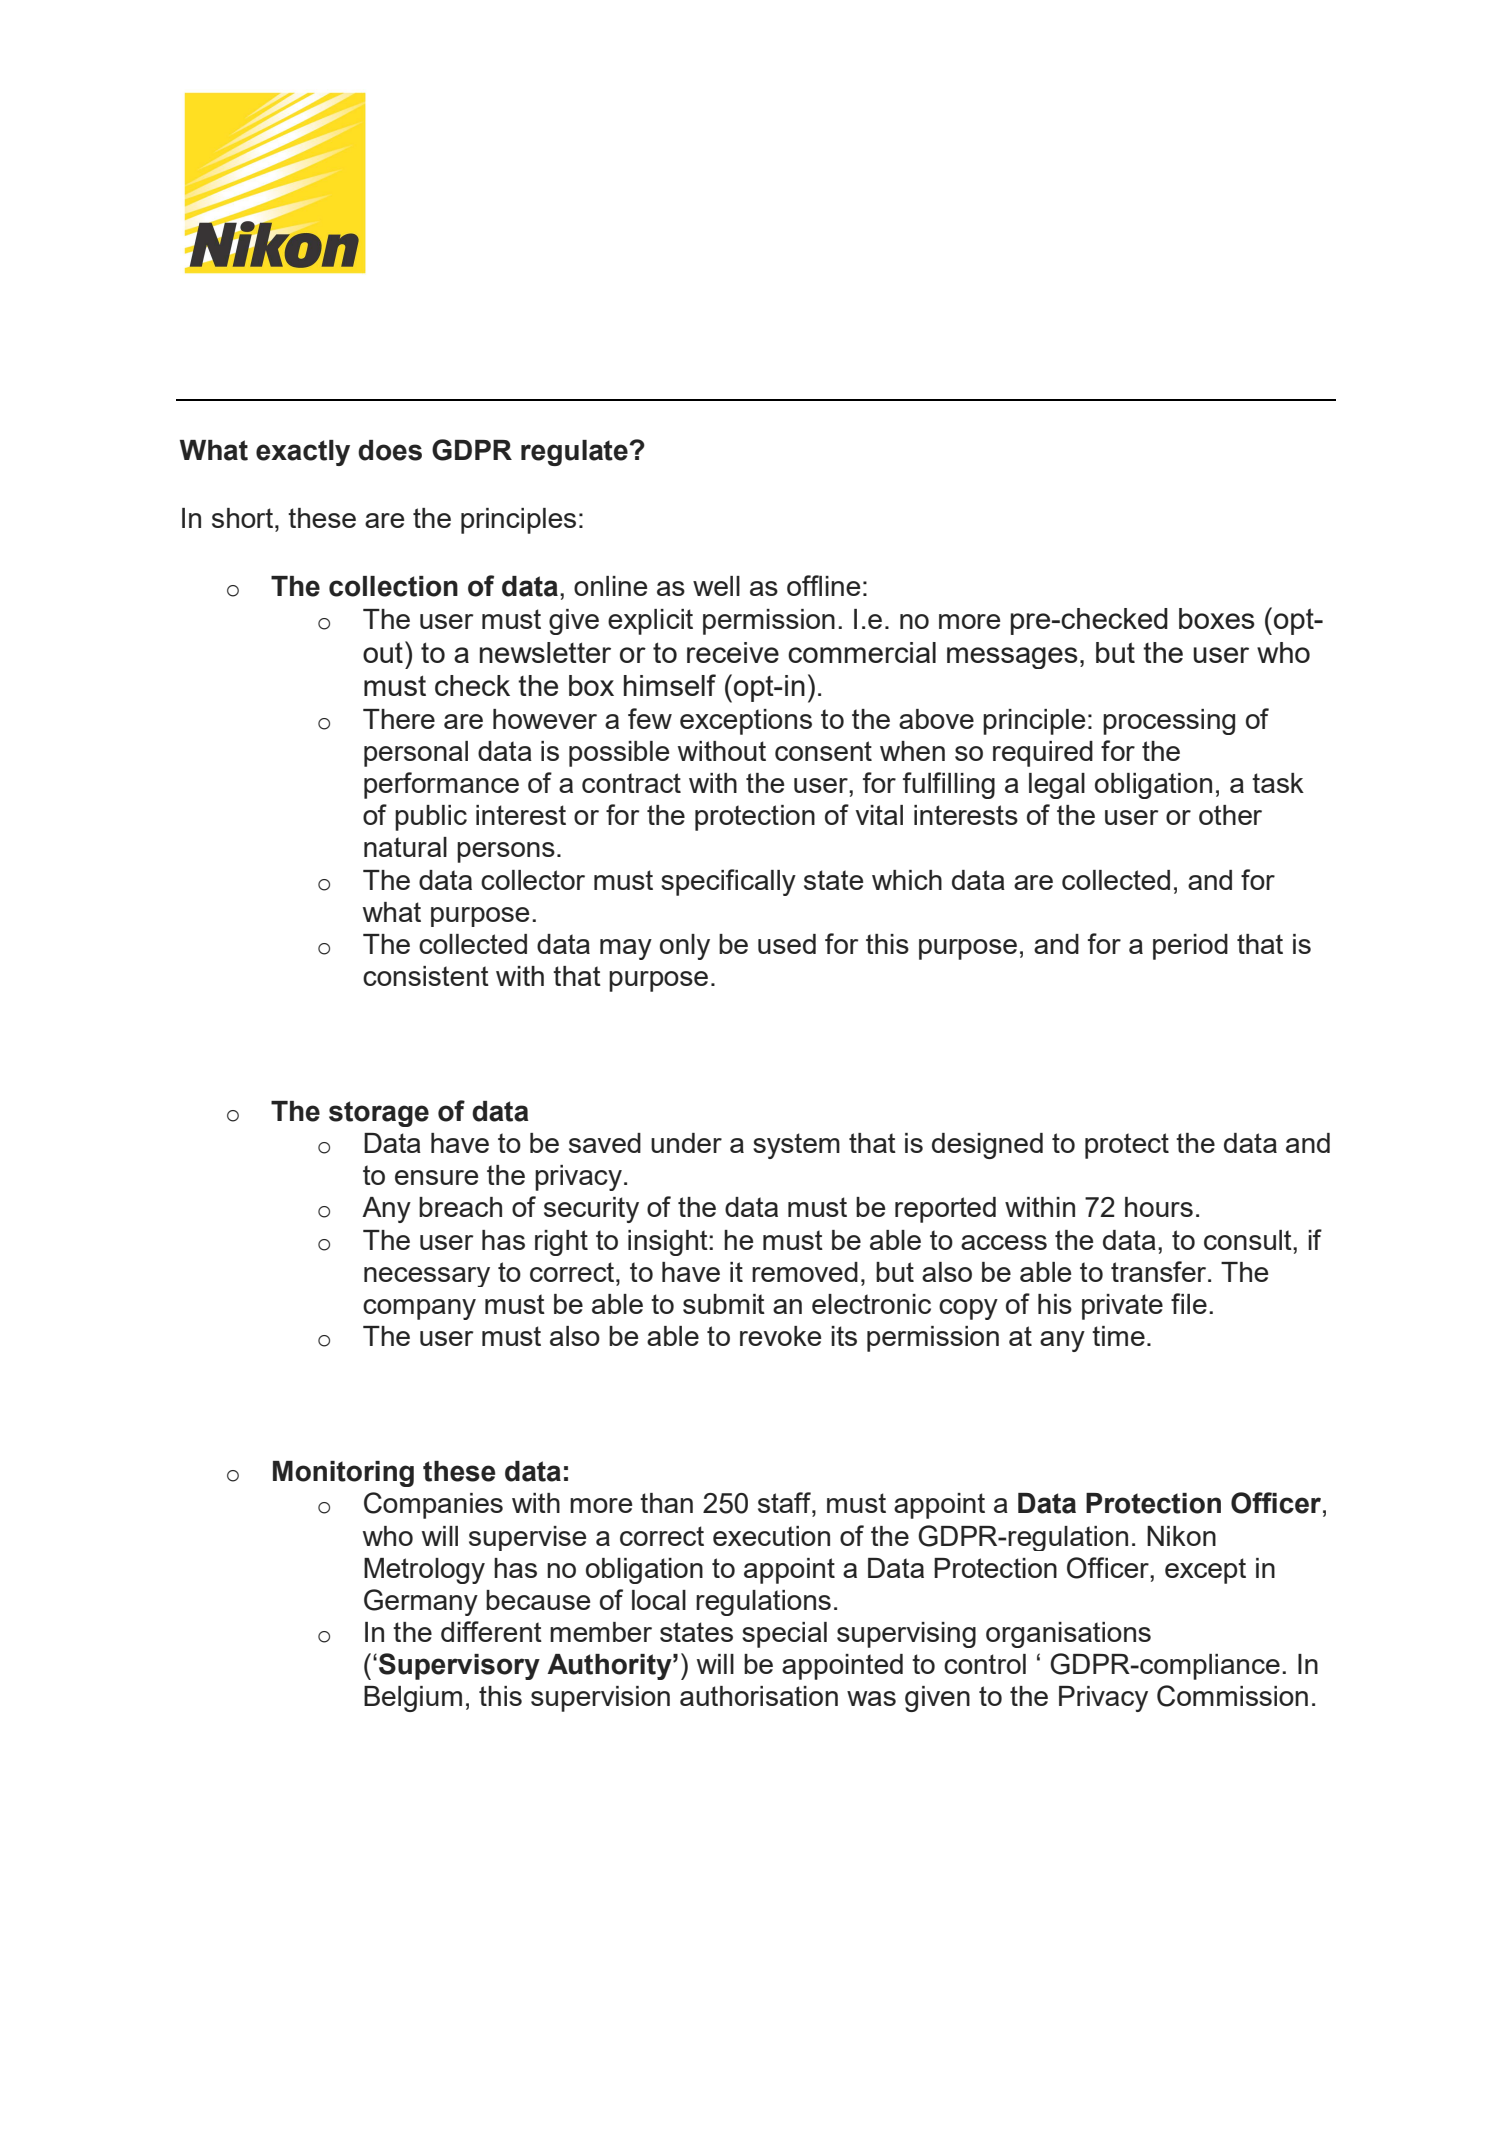  I want to click on There, so click(399, 719).
